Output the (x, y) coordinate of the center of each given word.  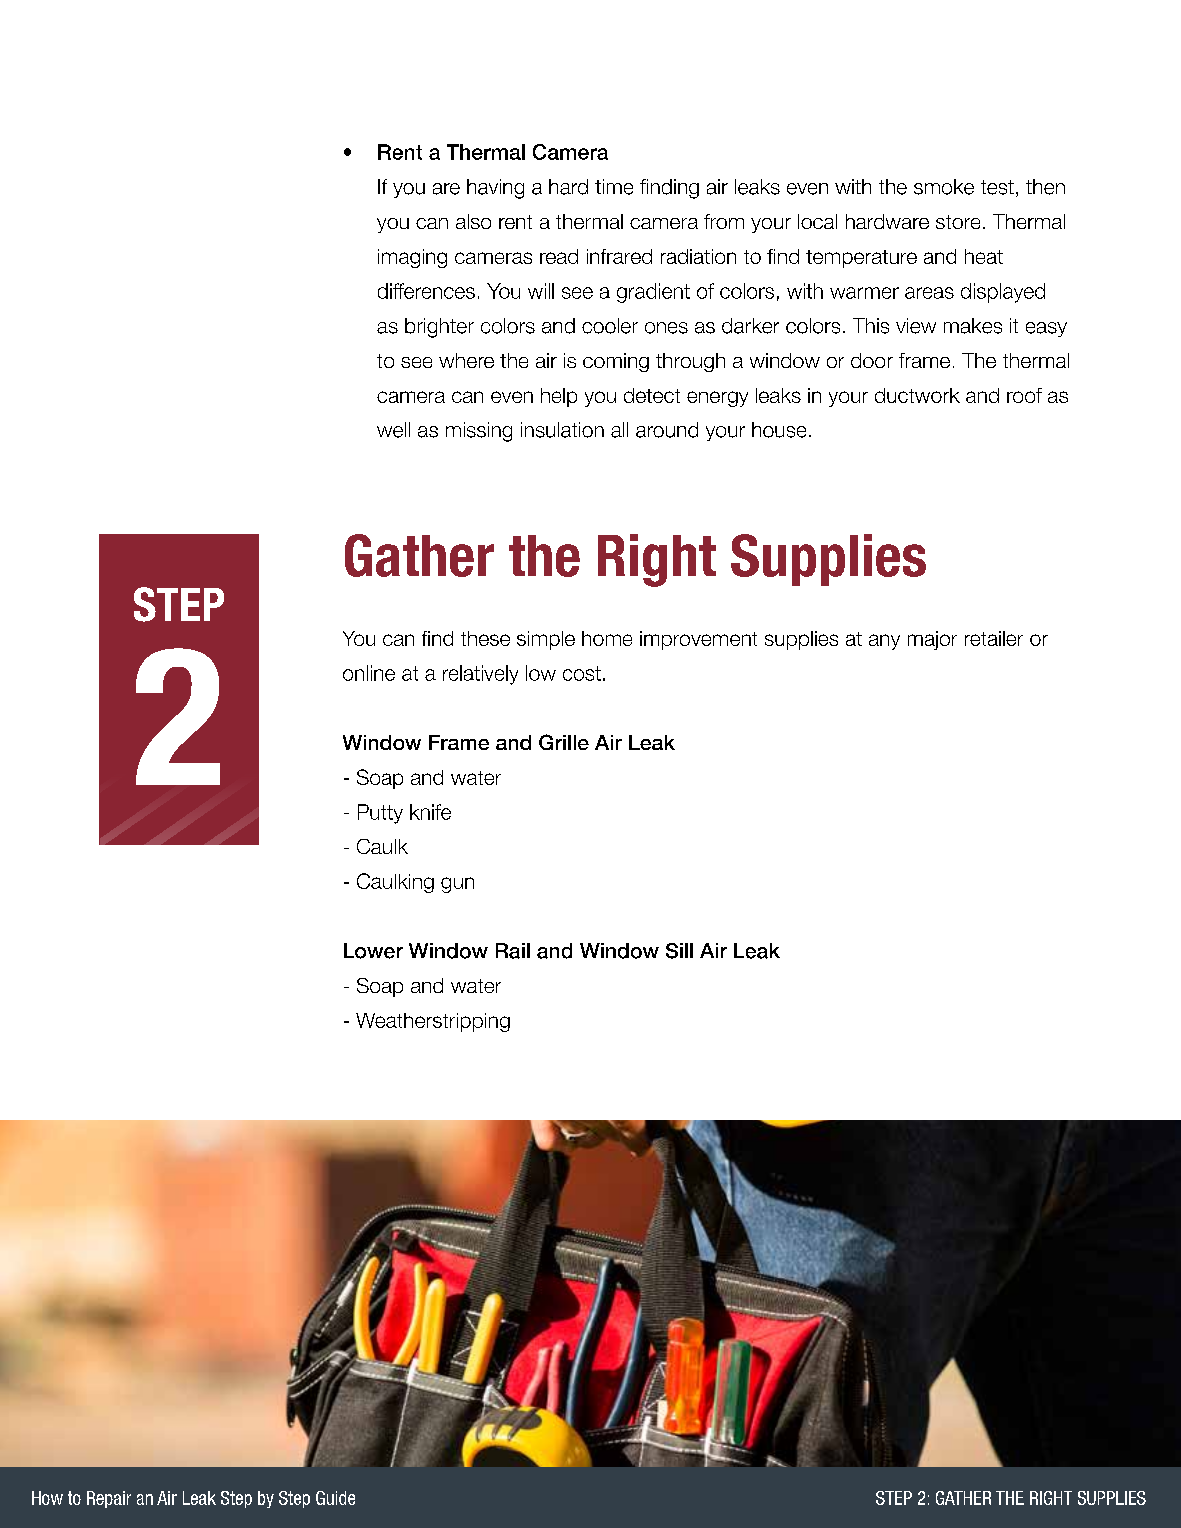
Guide (335, 1498)
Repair (109, 1499)
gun (457, 885)
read (559, 256)
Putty (380, 814)
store (958, 222)
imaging (412, 258)
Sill (679, 951)
